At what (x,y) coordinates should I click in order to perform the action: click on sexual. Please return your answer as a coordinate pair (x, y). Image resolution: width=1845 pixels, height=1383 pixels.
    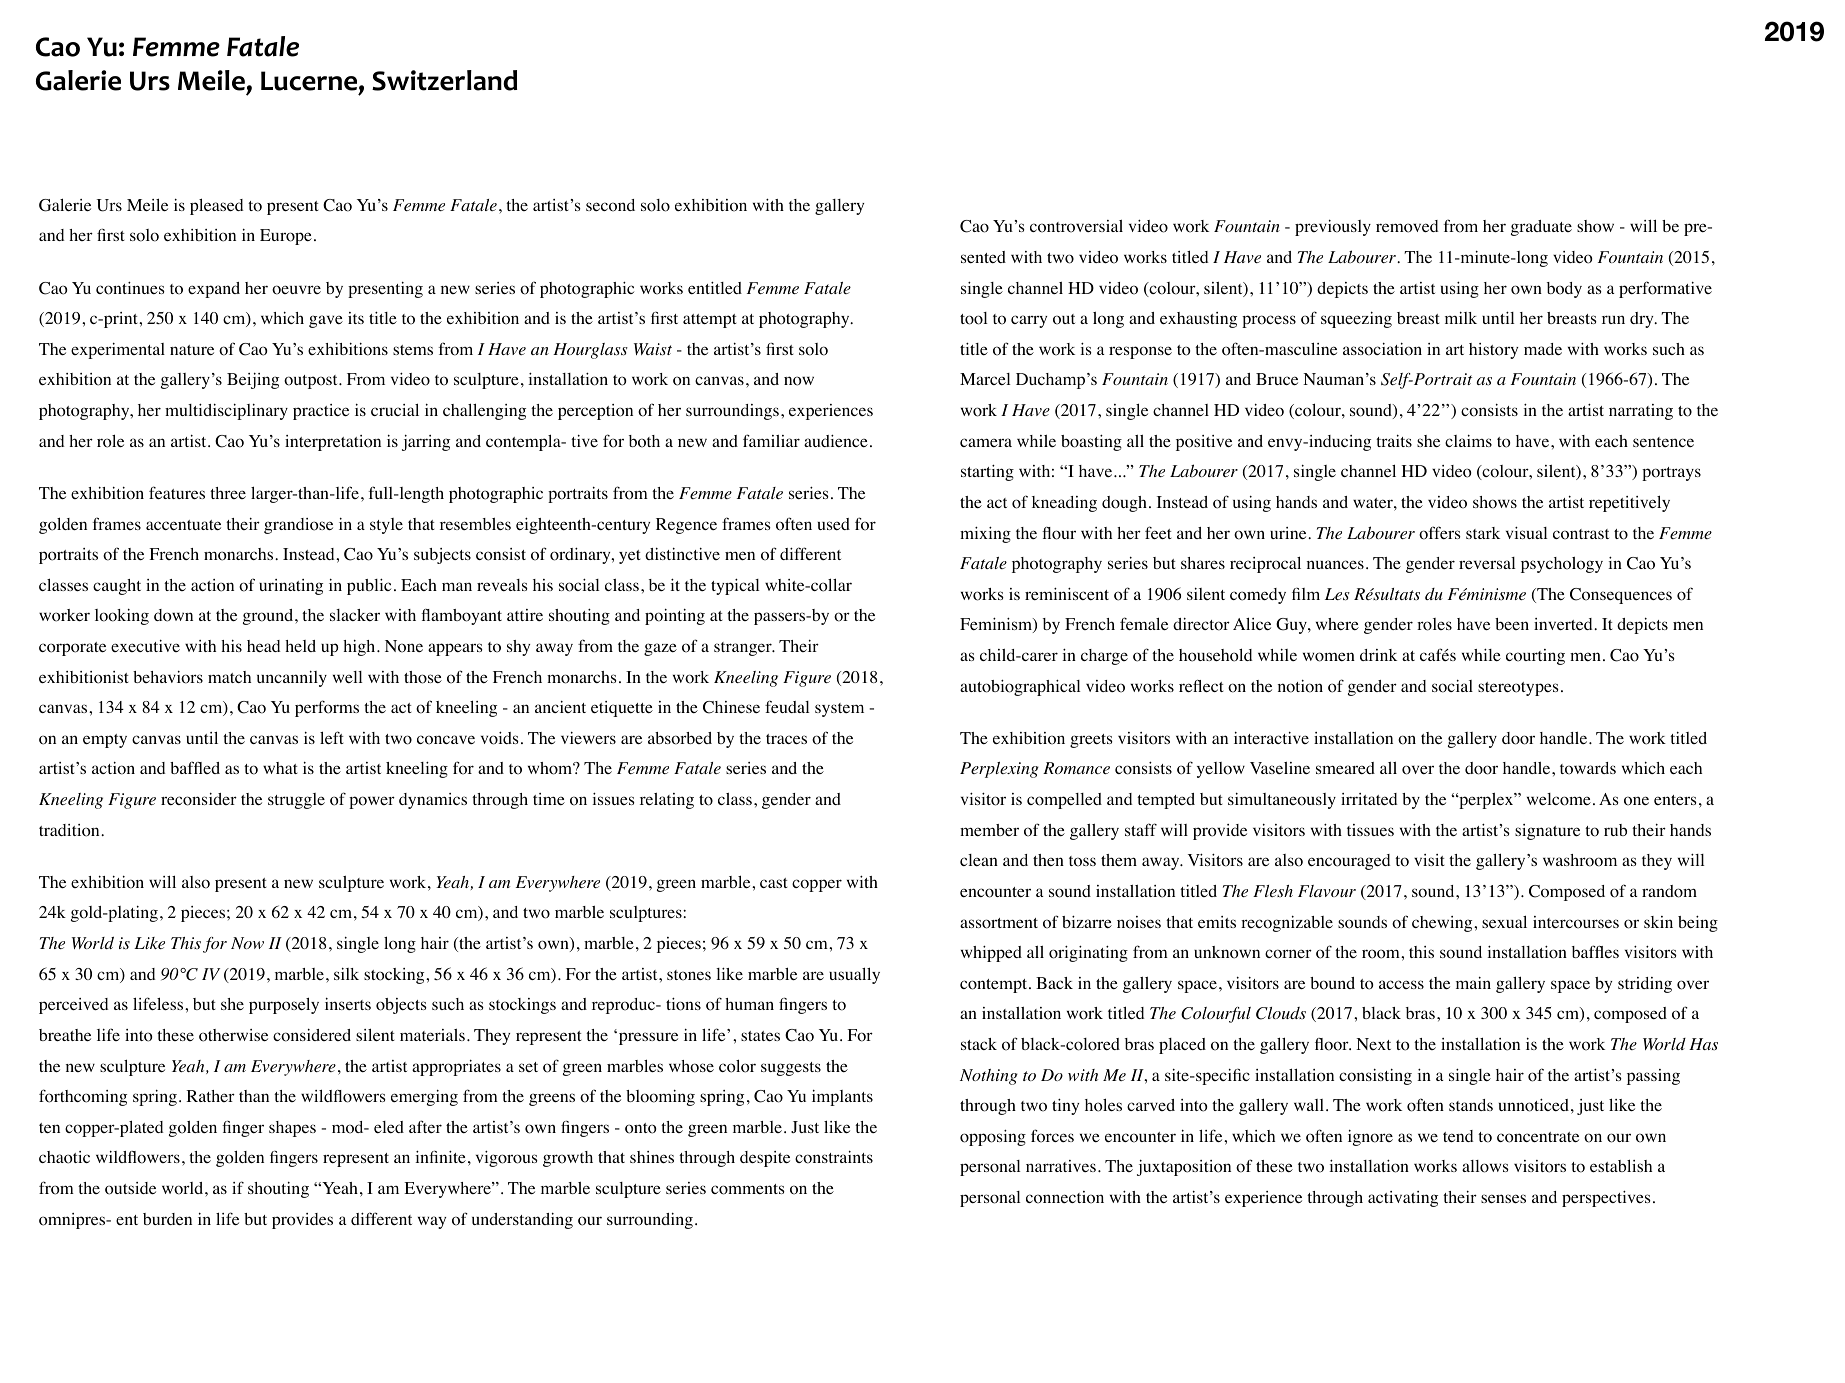
    Looking at the image, I should click on (1504, 921).
